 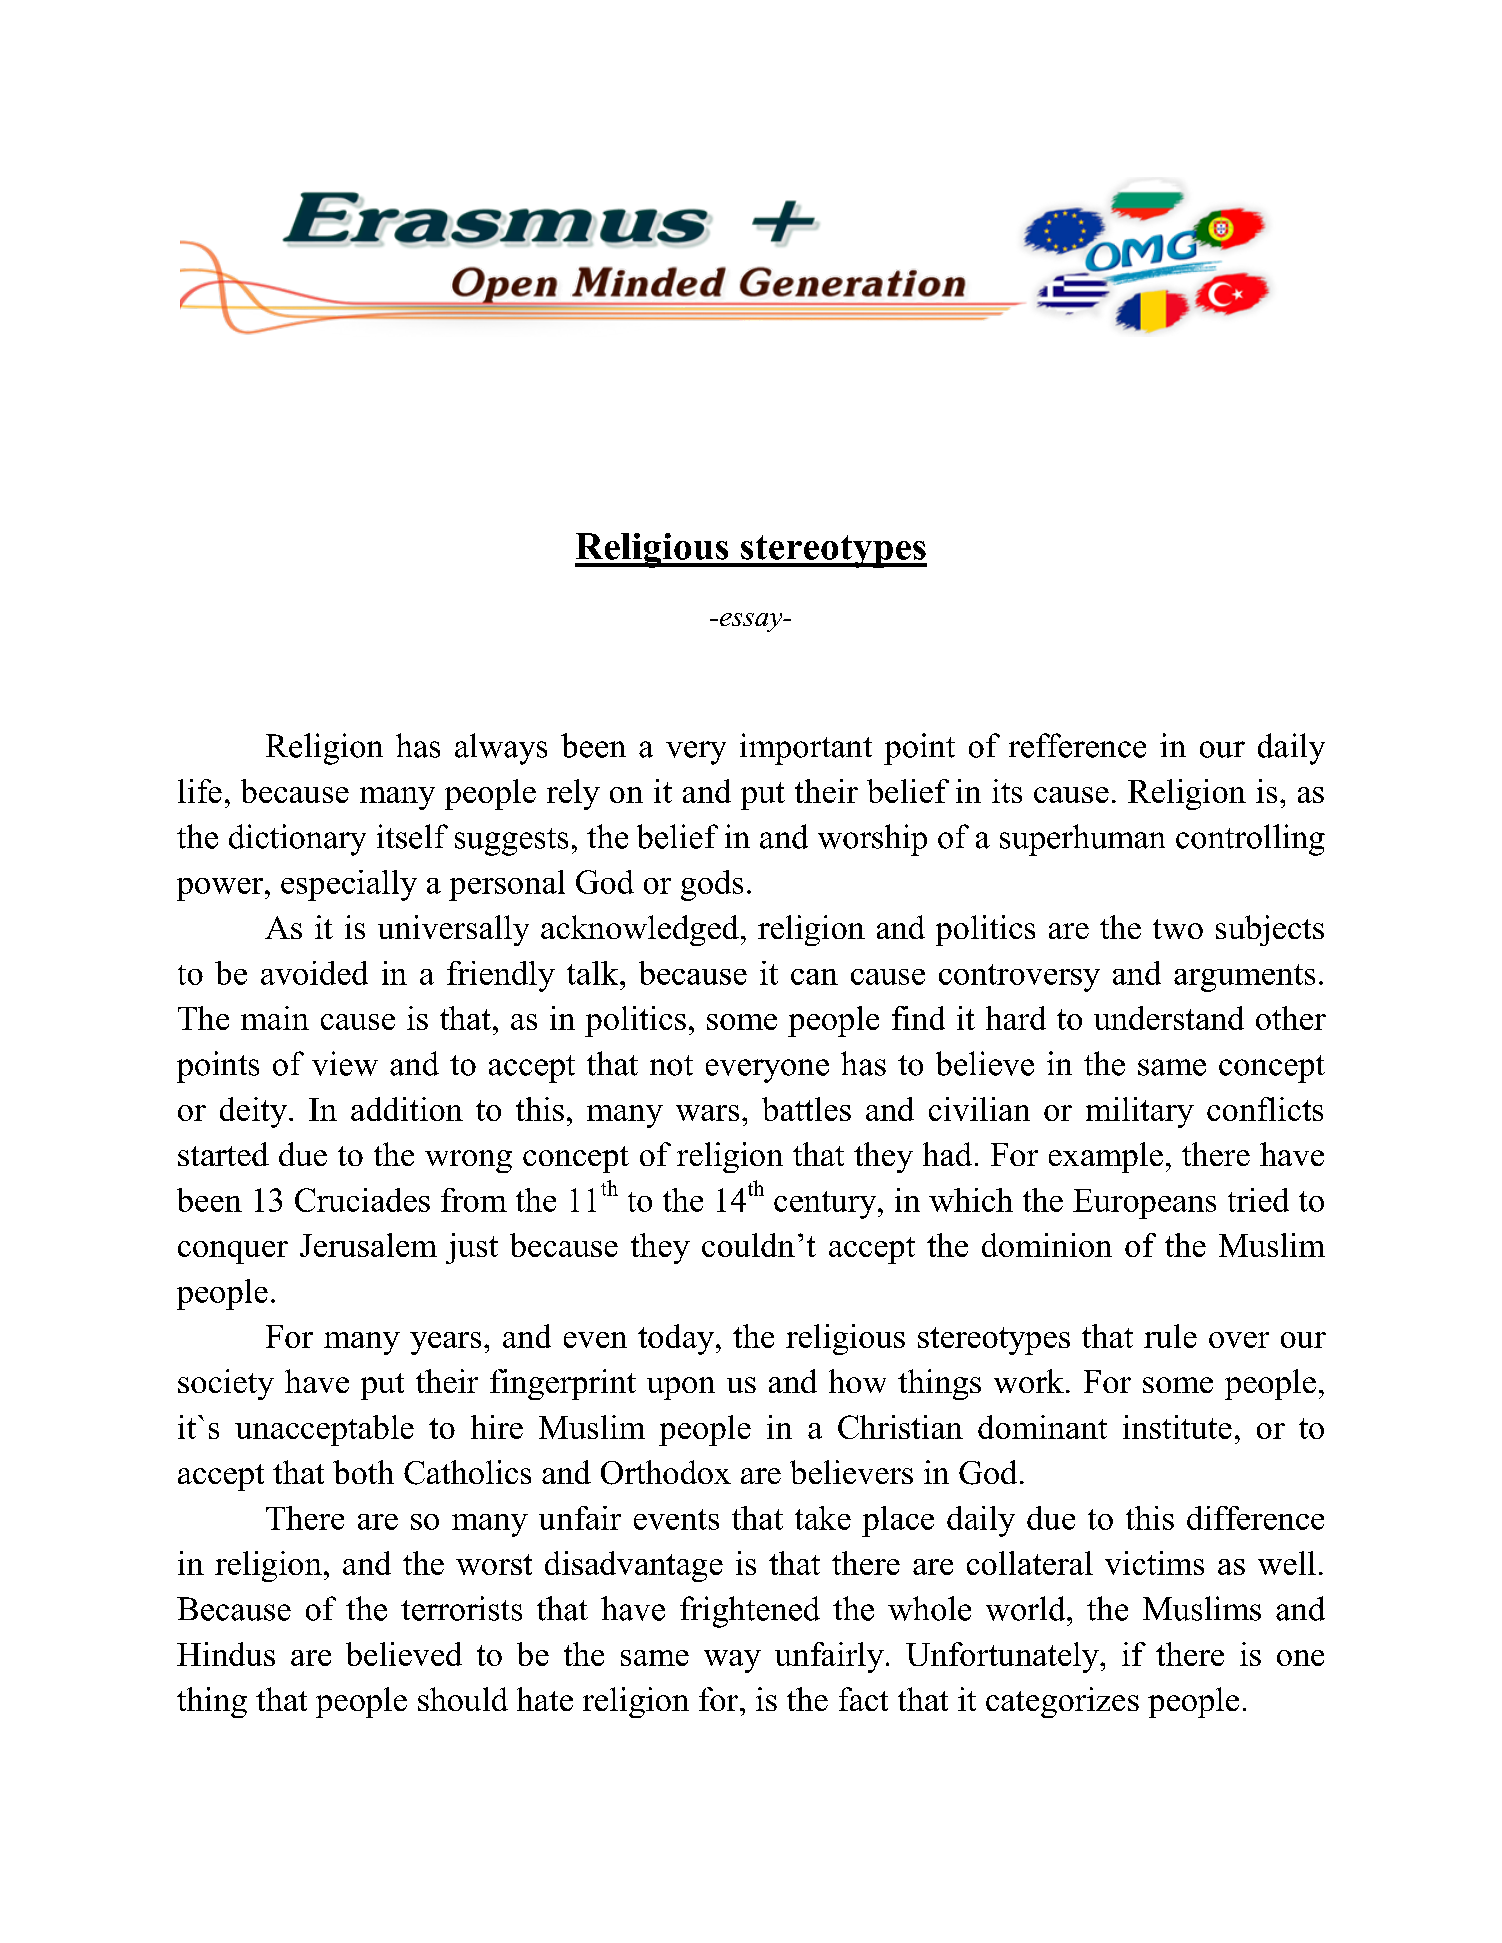 What do you see at coordinates (1062, 1702) in the screenshot?
I see `categorizes` at bounding box center [1062, 1702].
